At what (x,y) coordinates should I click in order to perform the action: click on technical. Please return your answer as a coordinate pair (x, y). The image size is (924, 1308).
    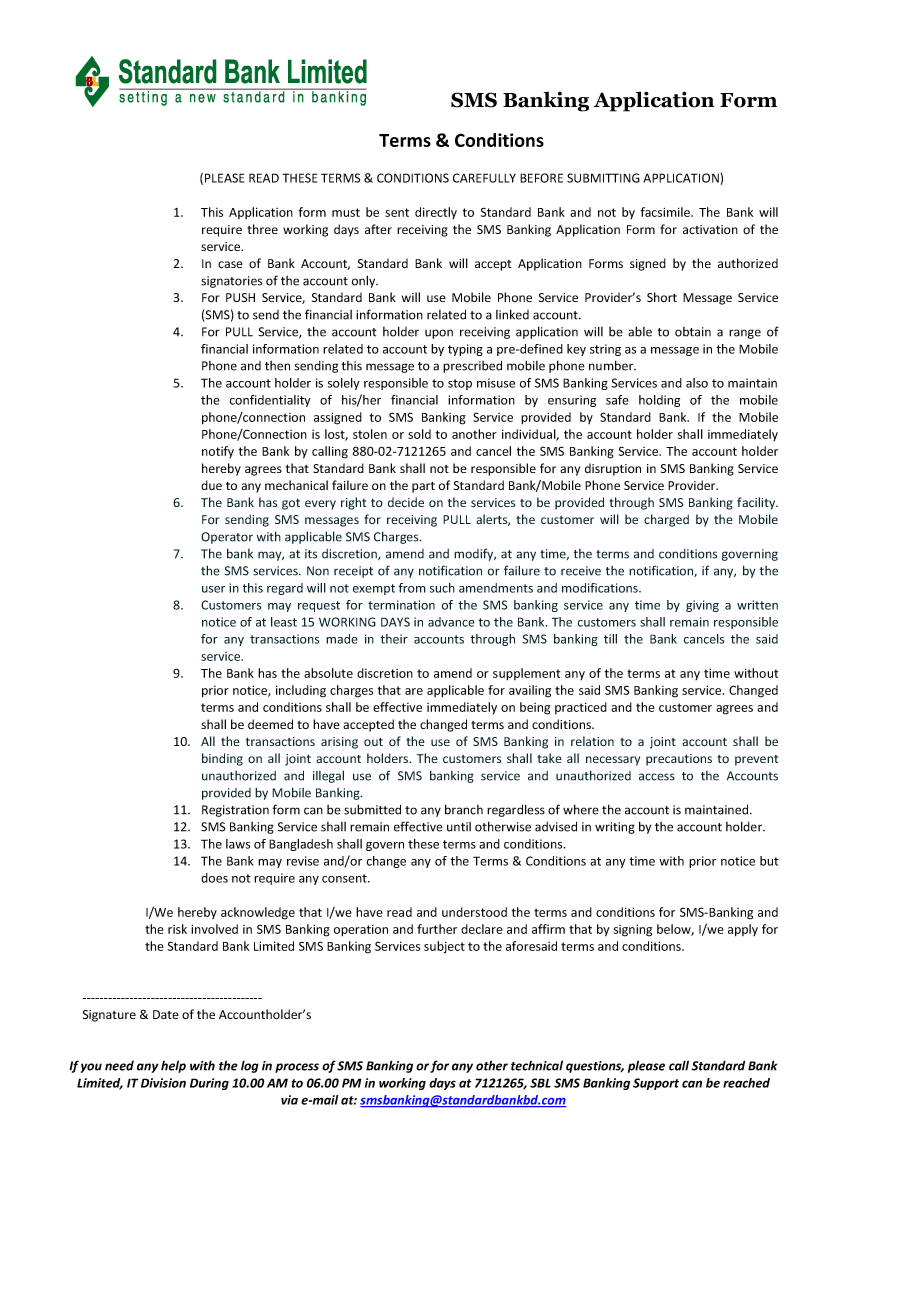
    Looking at the image, I should click on (537, 1065).
